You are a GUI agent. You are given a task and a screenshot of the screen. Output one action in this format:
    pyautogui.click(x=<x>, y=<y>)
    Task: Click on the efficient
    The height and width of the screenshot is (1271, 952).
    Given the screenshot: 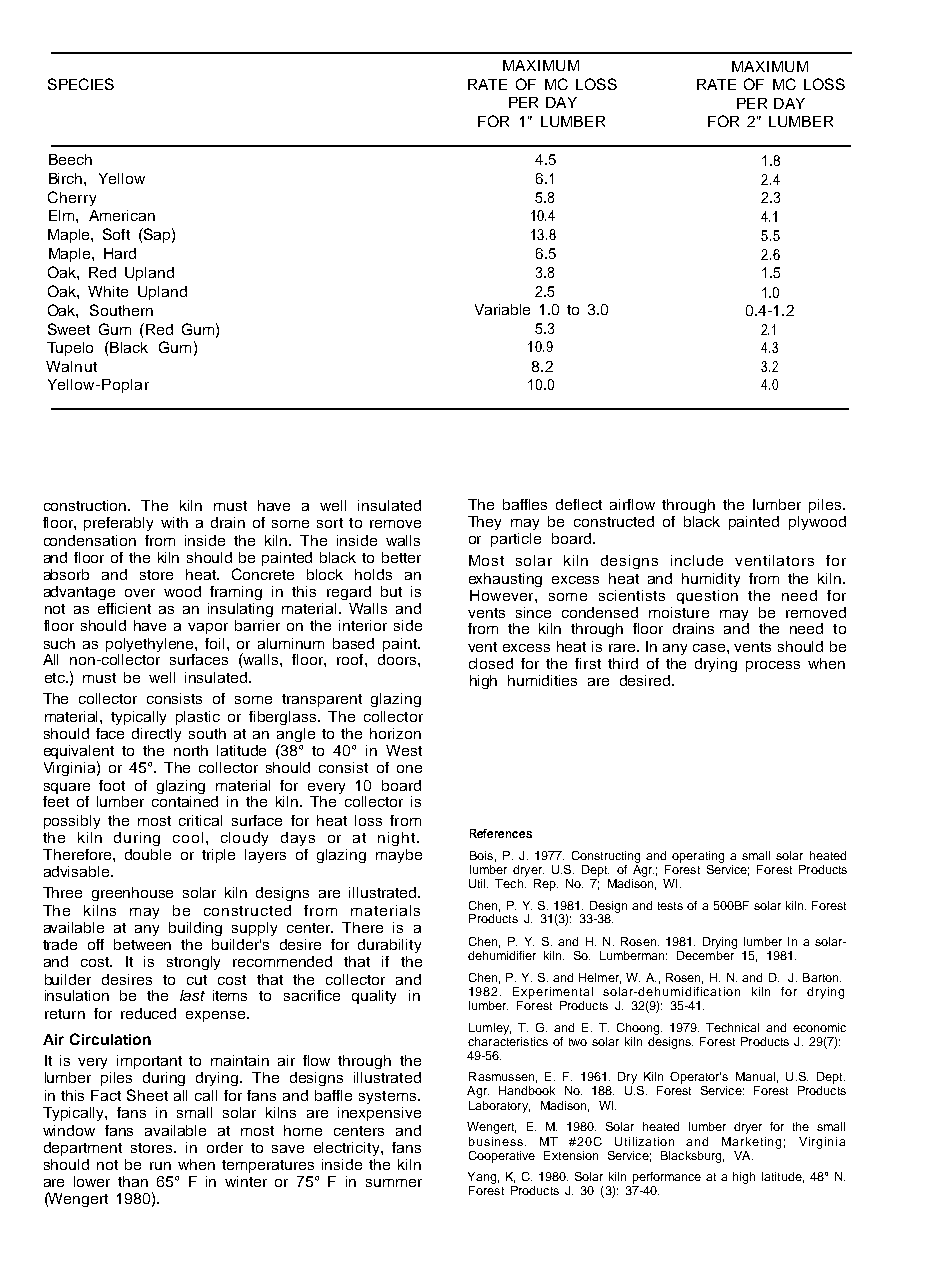 What is the action you would take?
    pyautogui.click(x=124, y=608)
